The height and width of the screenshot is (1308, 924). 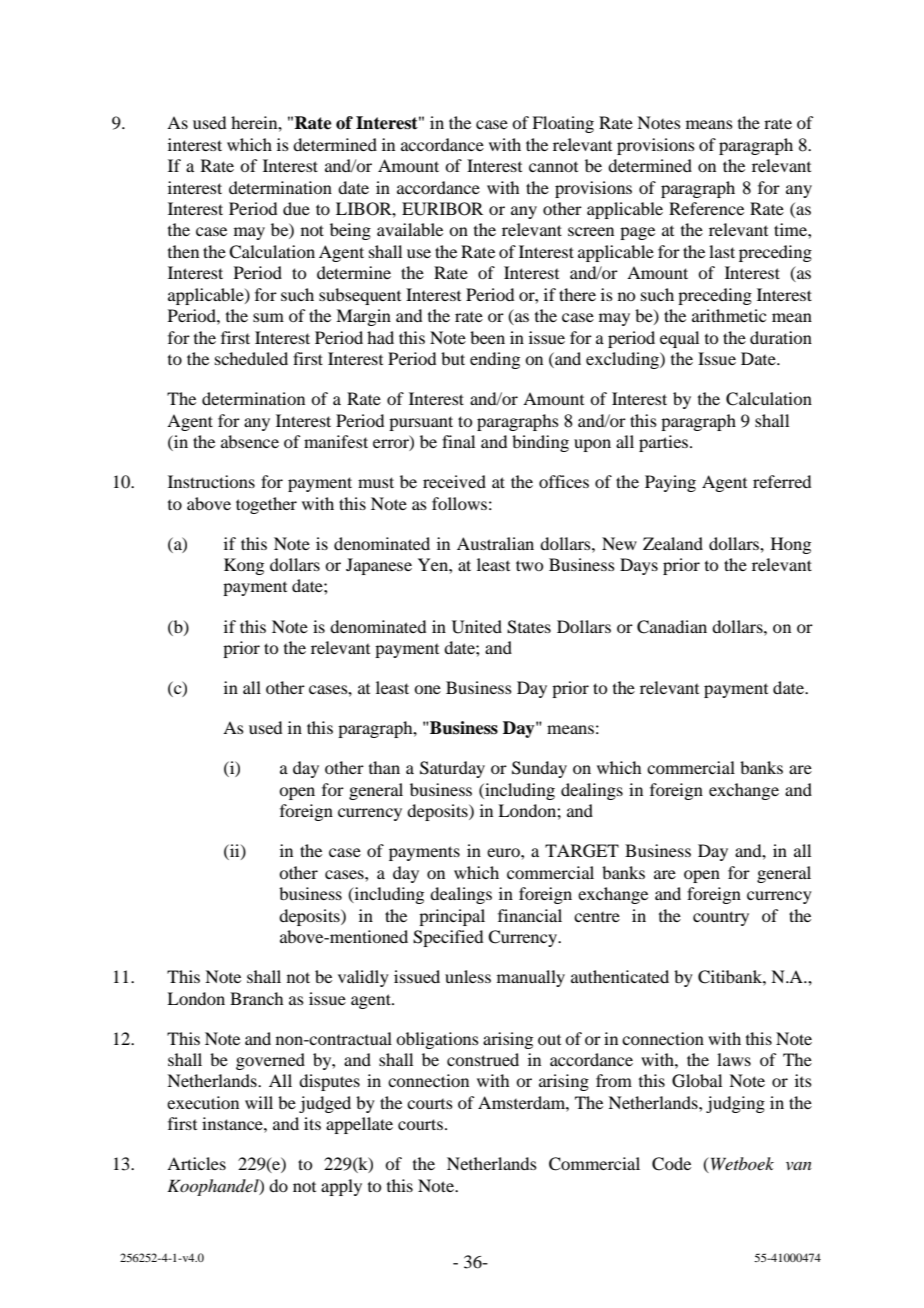 I want to click on country, so click(x=721, y=918).
